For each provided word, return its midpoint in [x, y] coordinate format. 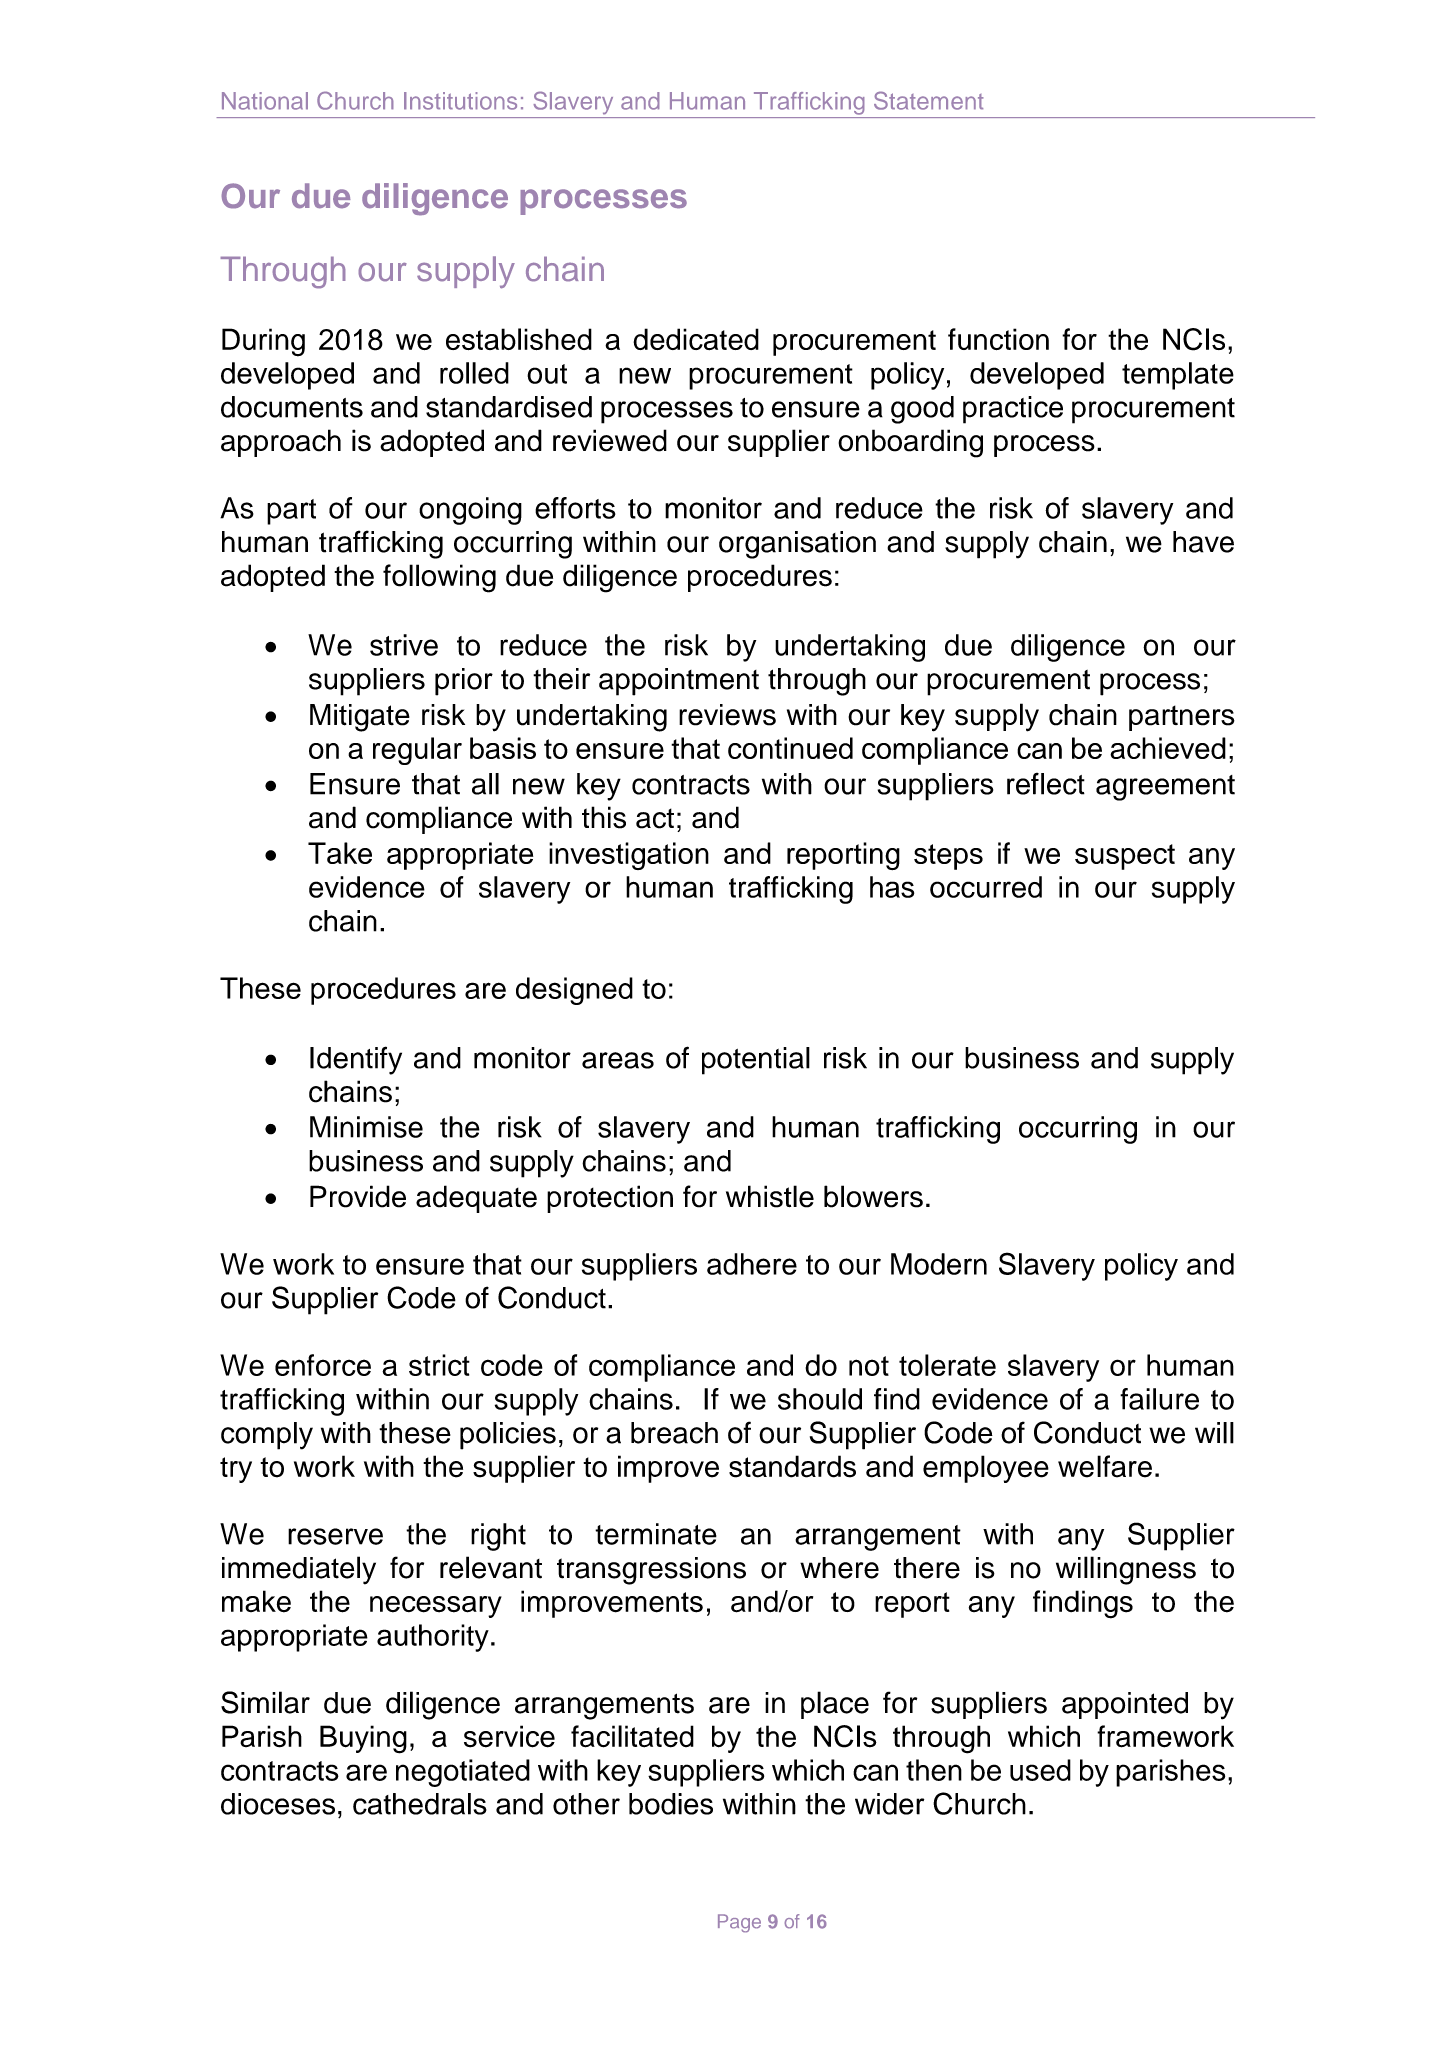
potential [756, 1061]
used [1040, 1770]
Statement [929, 100]
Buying [363, 1739]
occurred [986, 887]
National [265, 101]
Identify [356, 1060]
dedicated [696, 339]
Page [739, 1923]
